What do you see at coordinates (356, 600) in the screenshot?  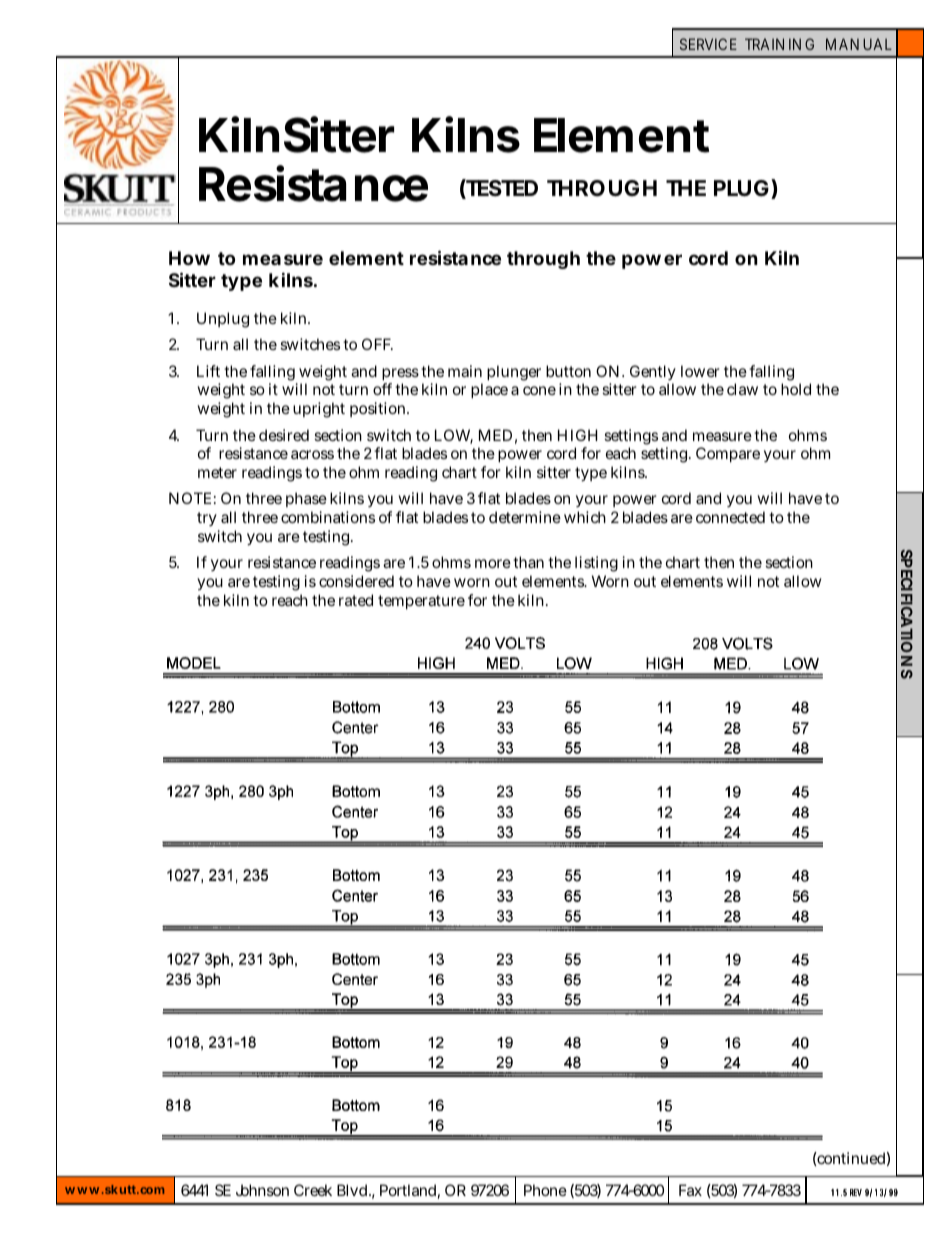 I see `rated` at bounding box center [356, 600].
